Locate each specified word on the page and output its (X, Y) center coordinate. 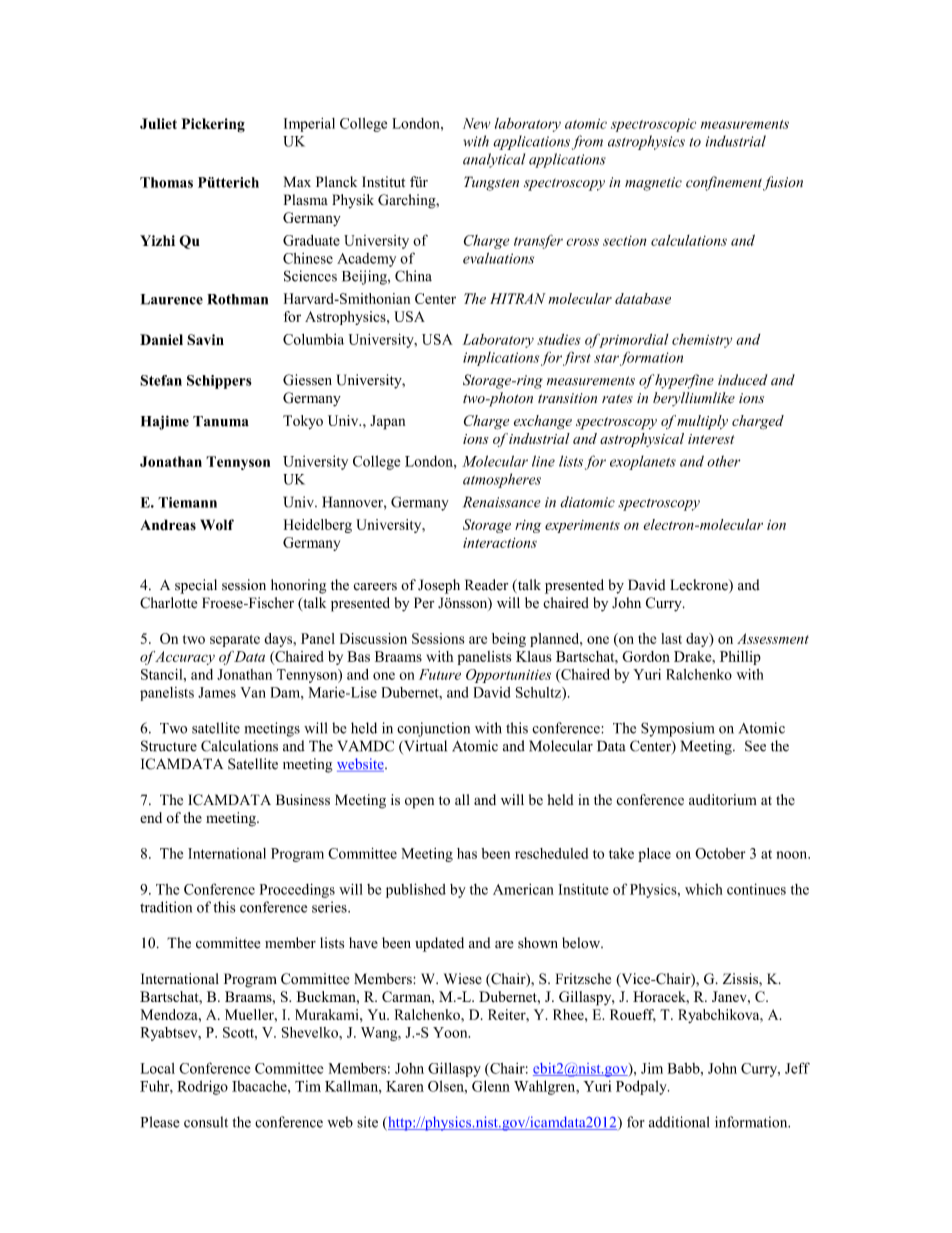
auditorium (723, 800)
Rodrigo (202, 1087)
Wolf (217, 525)
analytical (494, 160)
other (723, 461)
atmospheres (502, 480)
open (419, 803)
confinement (724, 183)
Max (297, 181)
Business (303, 799)
